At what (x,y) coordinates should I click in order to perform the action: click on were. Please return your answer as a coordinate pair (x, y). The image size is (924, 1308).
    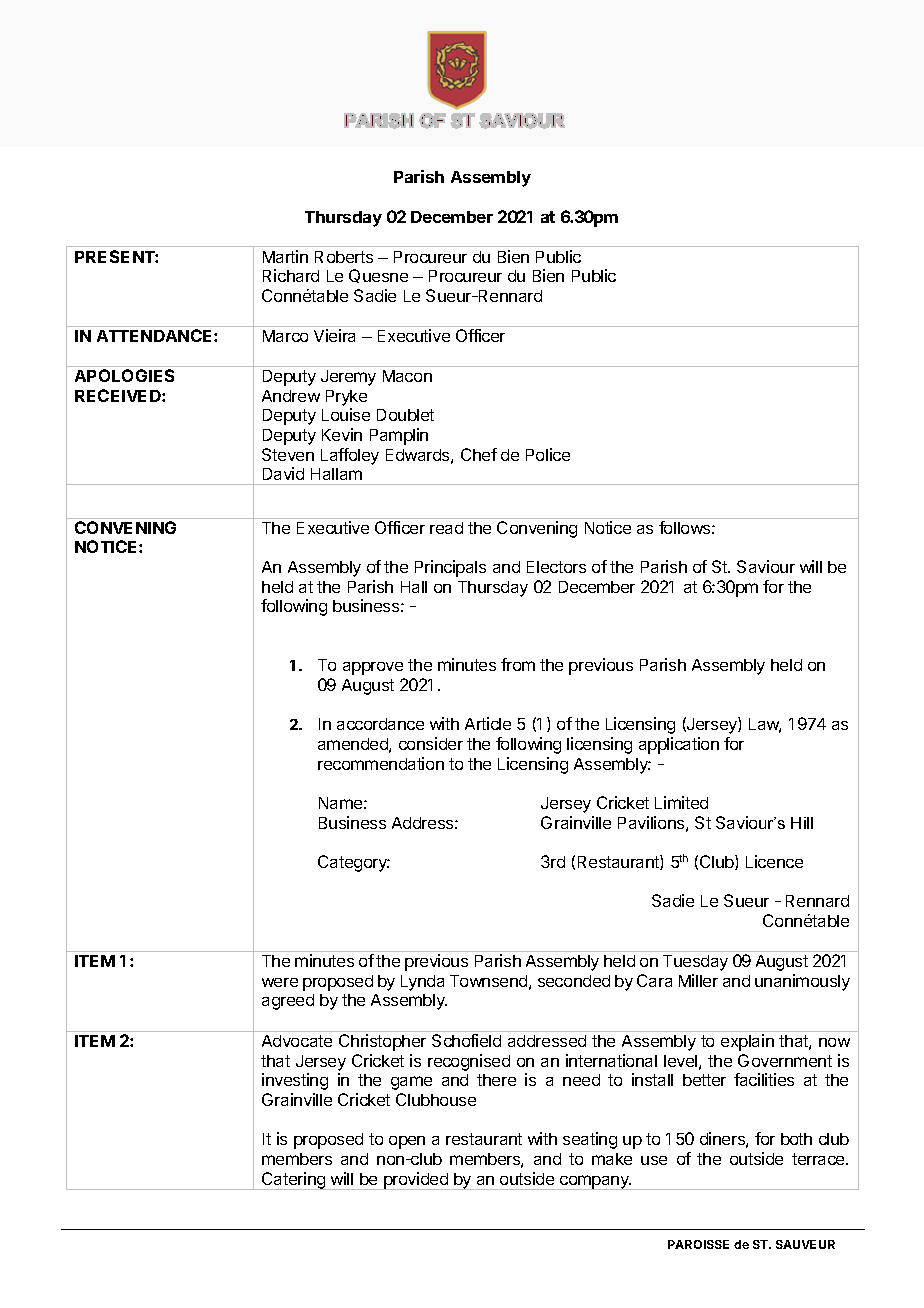
    Looking at the image, I should click on (280, 982).
